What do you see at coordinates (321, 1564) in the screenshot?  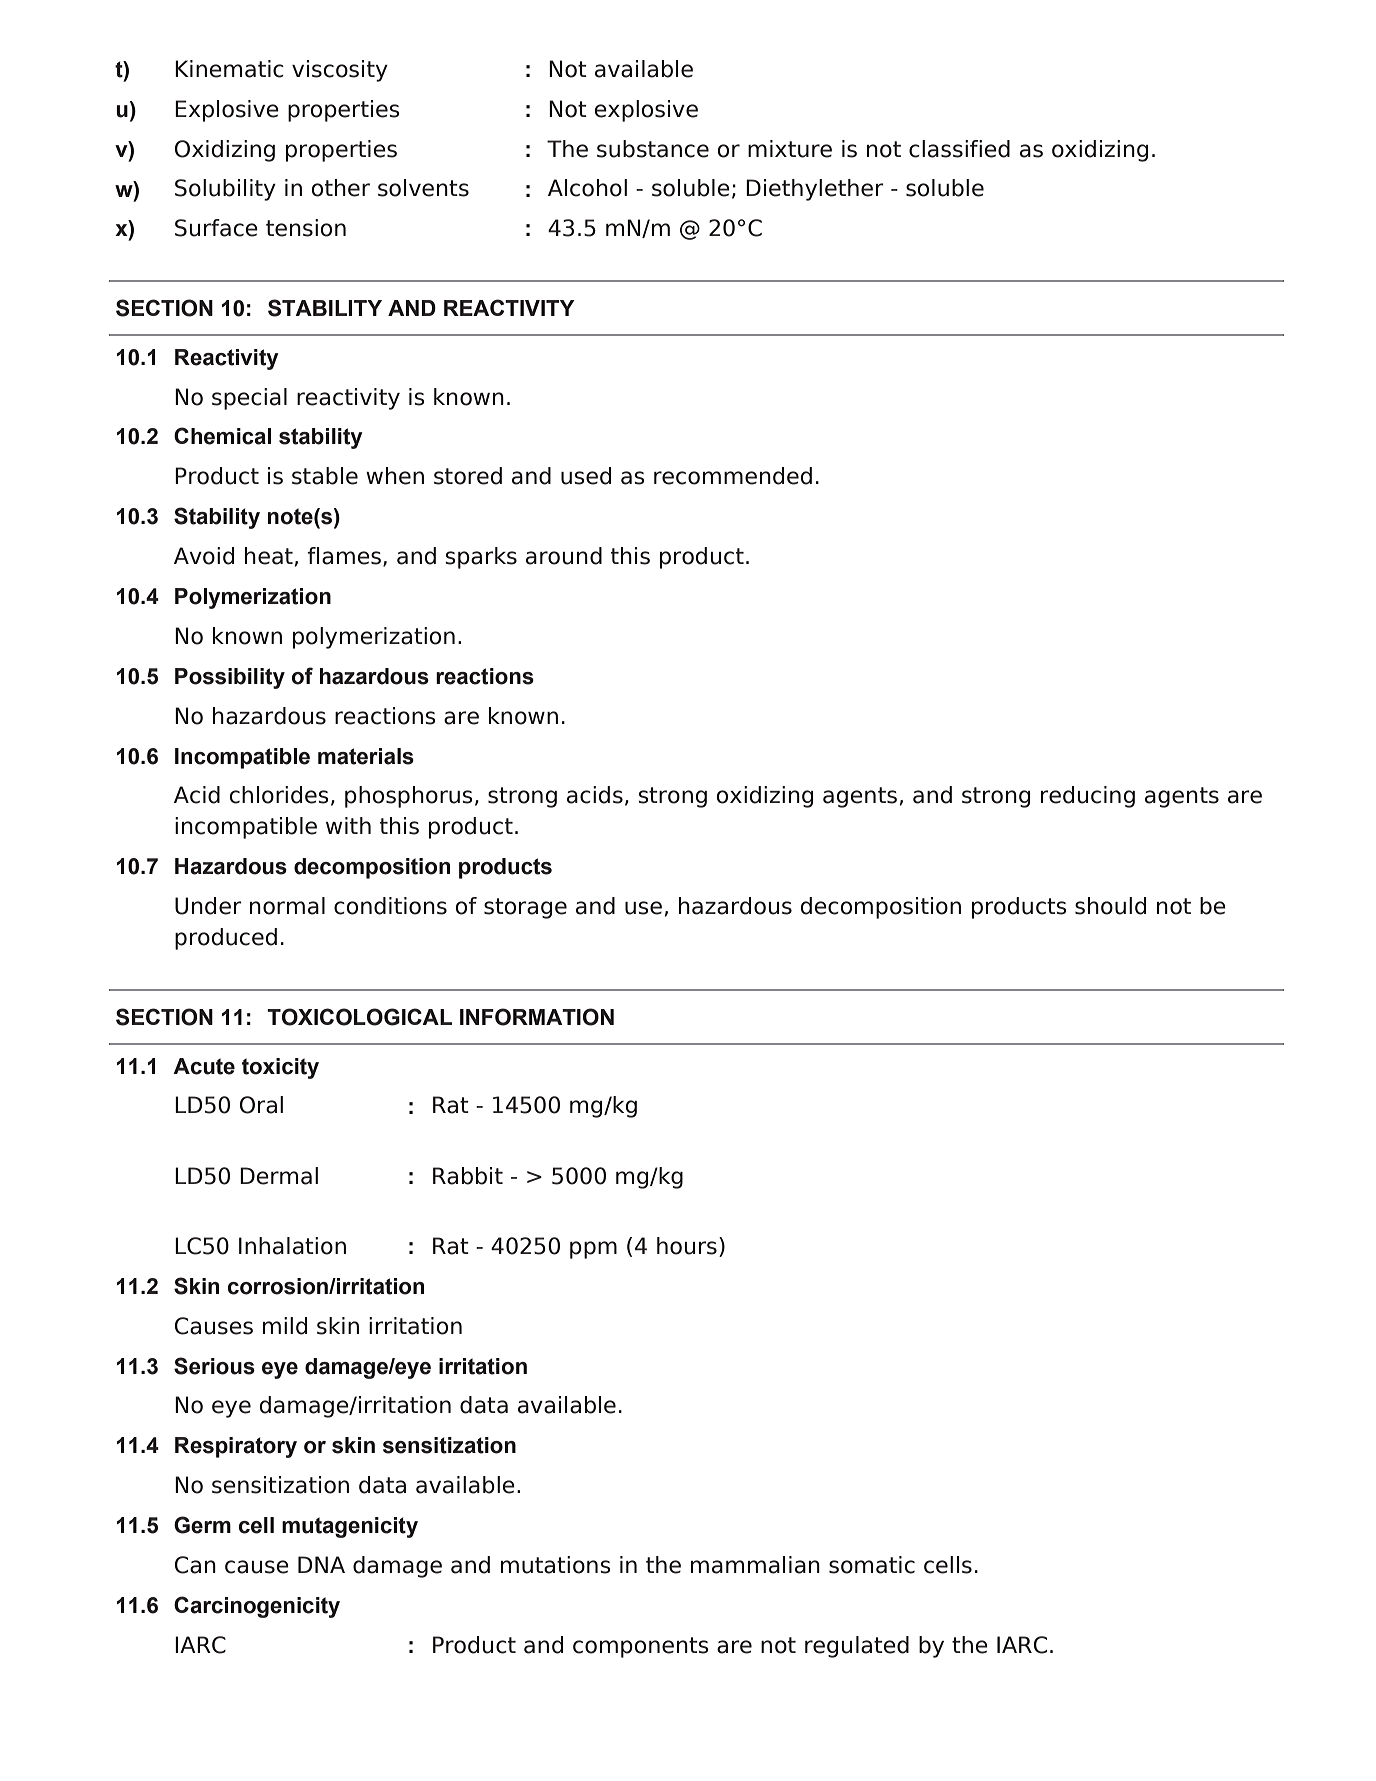 I see `DNA` at bounding box center [321, 1564].
